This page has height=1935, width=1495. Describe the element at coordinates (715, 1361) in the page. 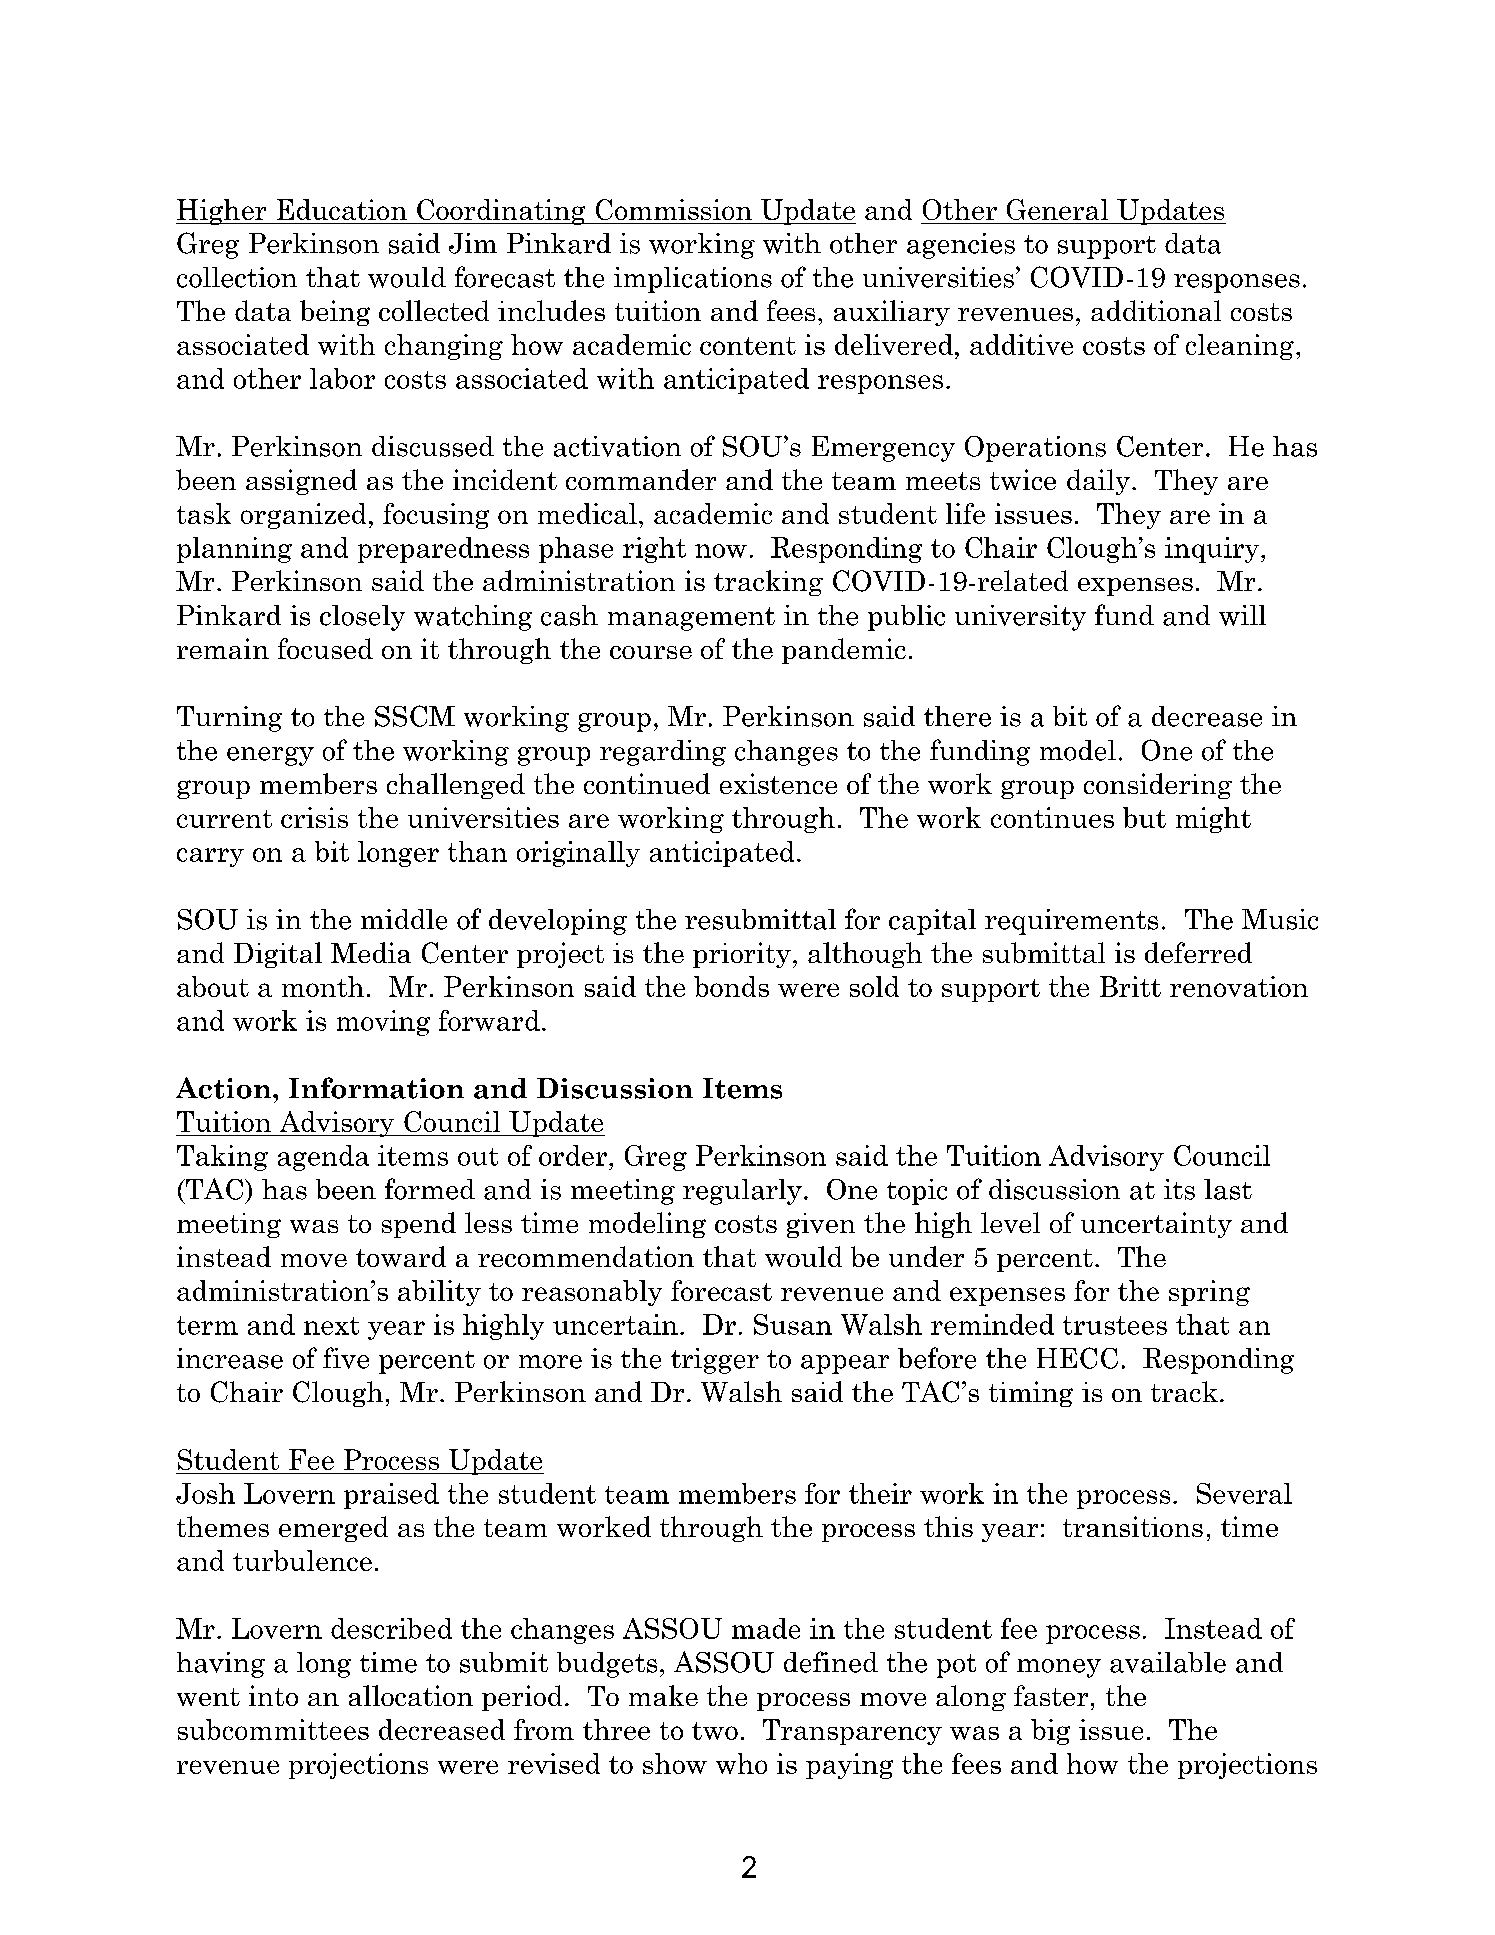

I see `trigger` at that location.
